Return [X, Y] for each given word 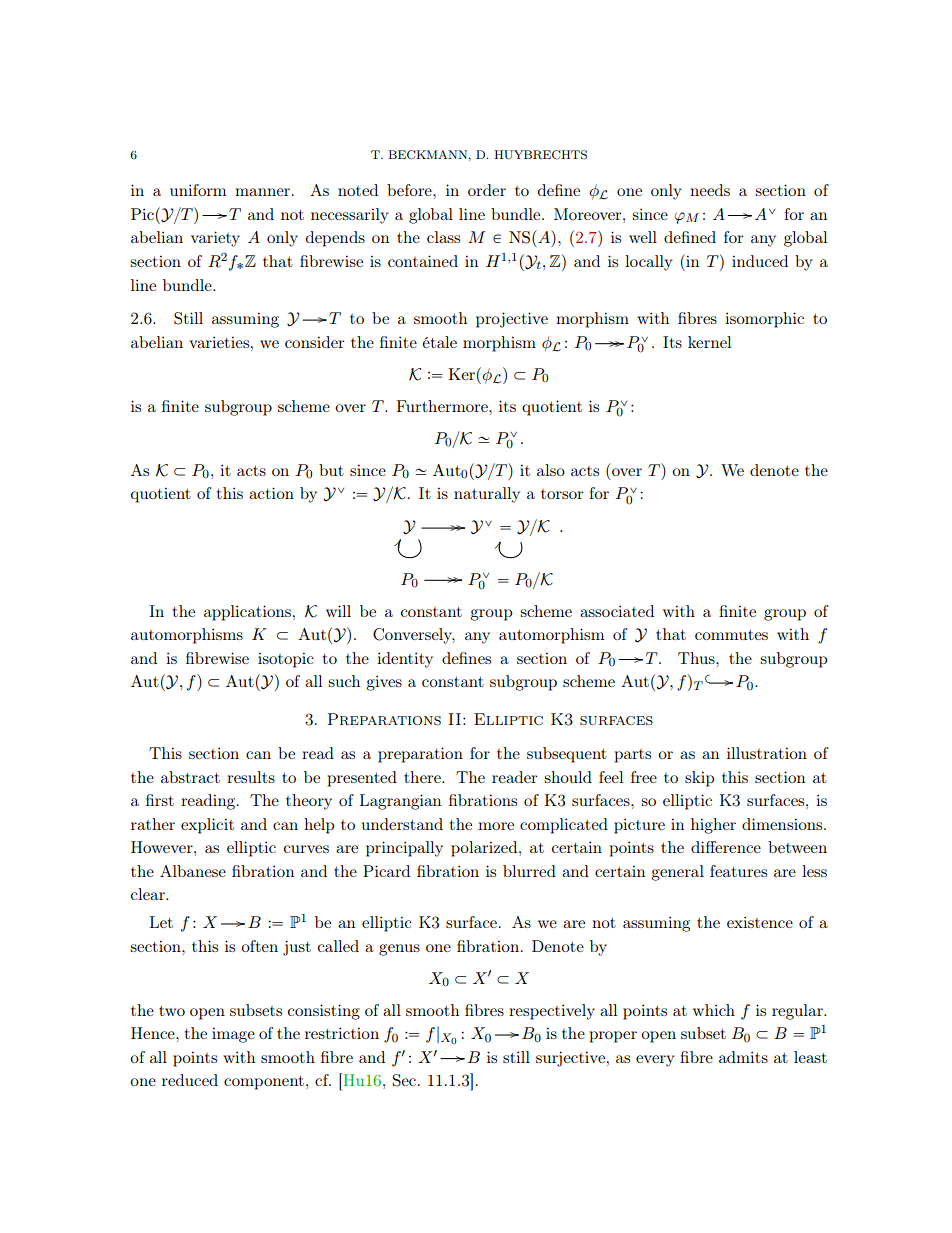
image [233, 1035]
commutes [731, 634]
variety [215, 239]
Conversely [414, 636]
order [487, 190]
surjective [572, 1059]
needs [710, 190]
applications [247, 613]
